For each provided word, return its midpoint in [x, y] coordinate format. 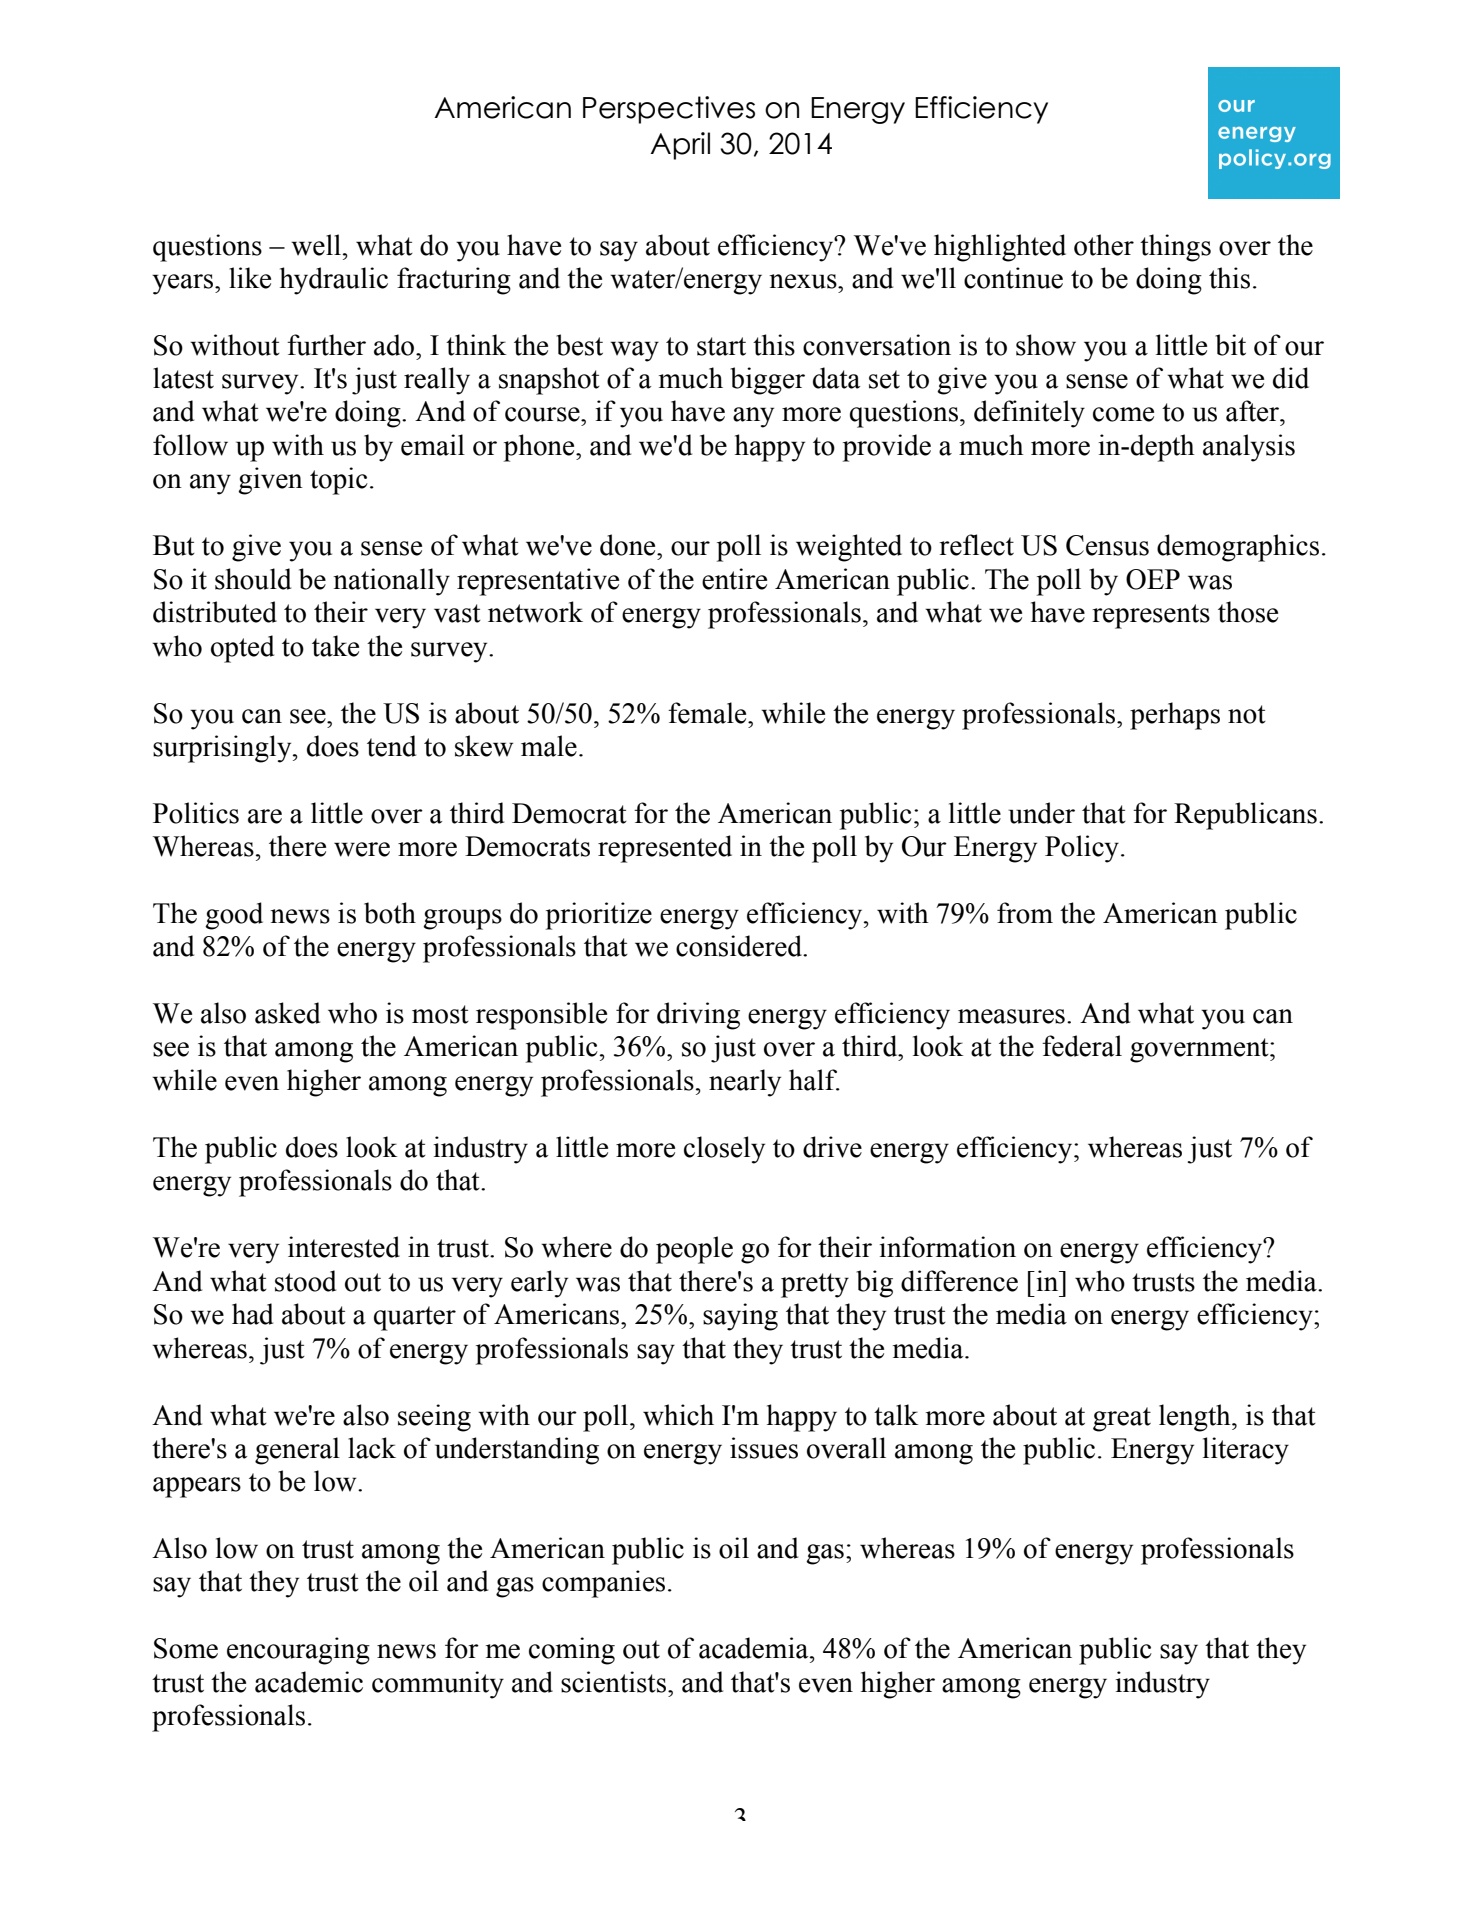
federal [1082, 1046]
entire [734, 579]
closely [724, 1150]
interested [344, 1247]
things [1175, 248]
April [680, 146]
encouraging [298, 1651]
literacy [1246, 1451]
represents [1151, 616]
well [317, 245]
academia [755, 1648]
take [335, 646]
